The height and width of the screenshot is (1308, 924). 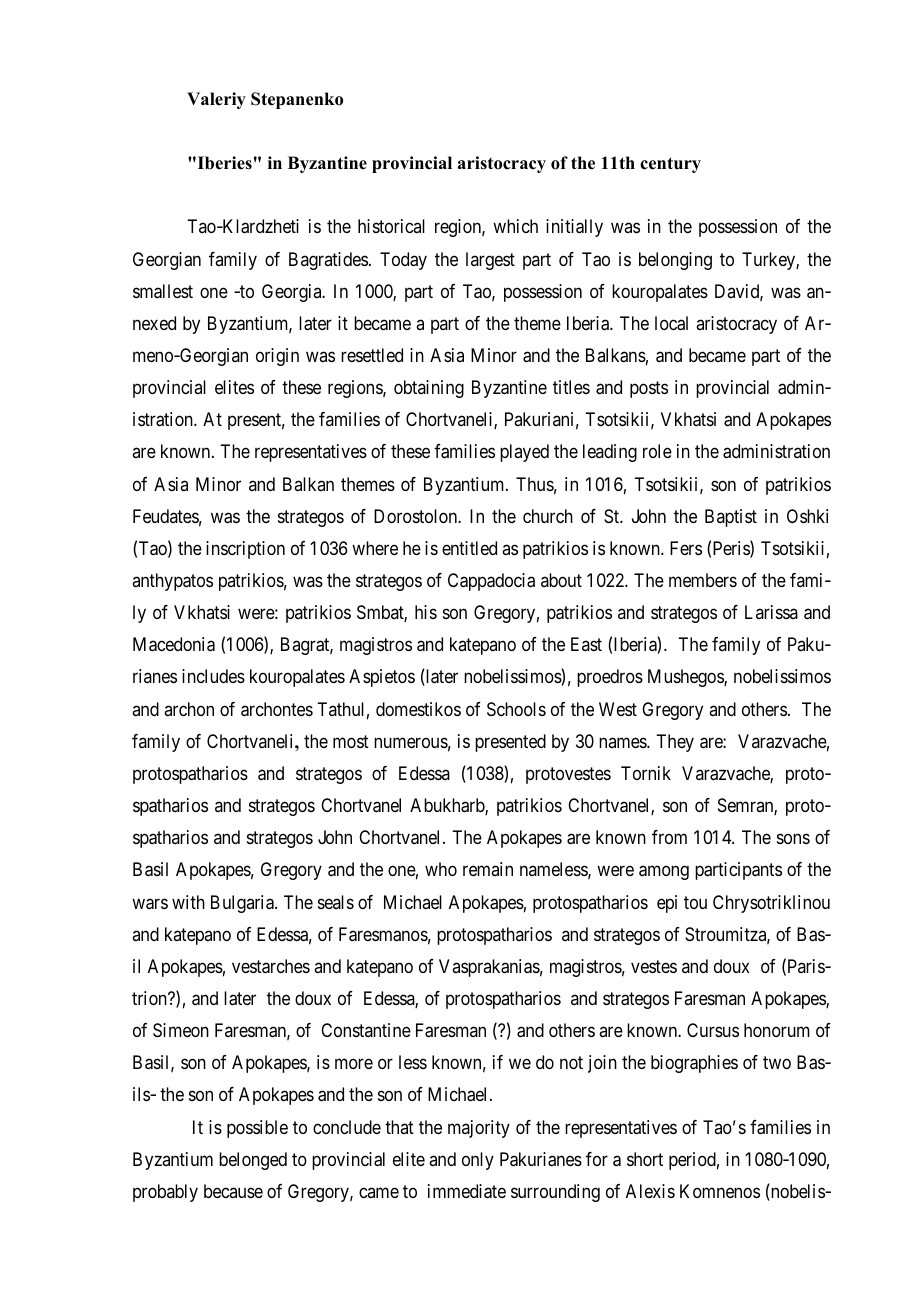 What do you see at coordinates (429, 389) in the screenshot?
I see `obtaining` at bounding box center [429, 389].
